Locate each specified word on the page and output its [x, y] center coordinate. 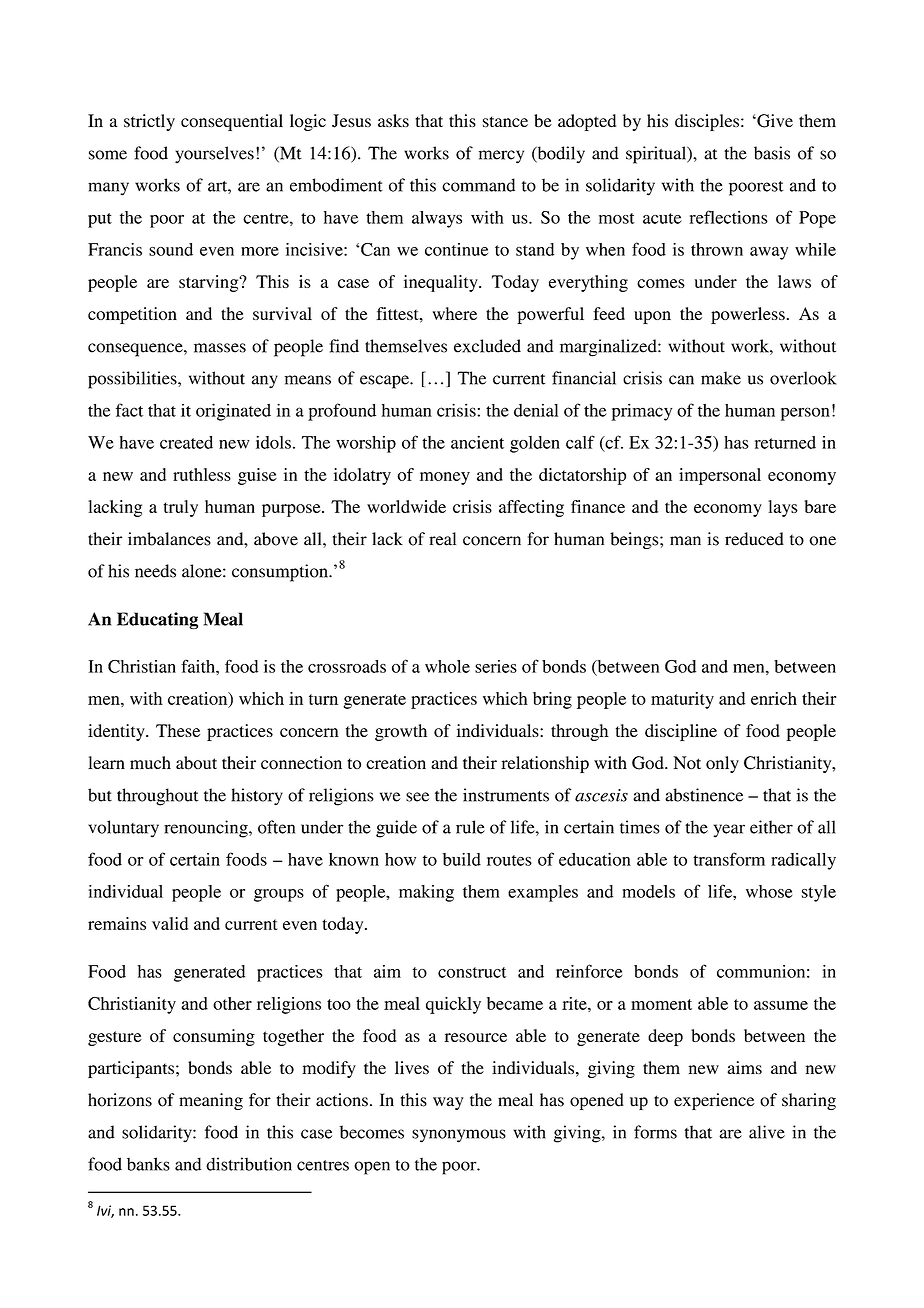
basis [772, 153]
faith [199, 666]
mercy [501, 157]
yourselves [214, 155]
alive [767, 1132]
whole [447, 666]
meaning [211, 1101]
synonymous [459, 1136]
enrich [774, 698]
